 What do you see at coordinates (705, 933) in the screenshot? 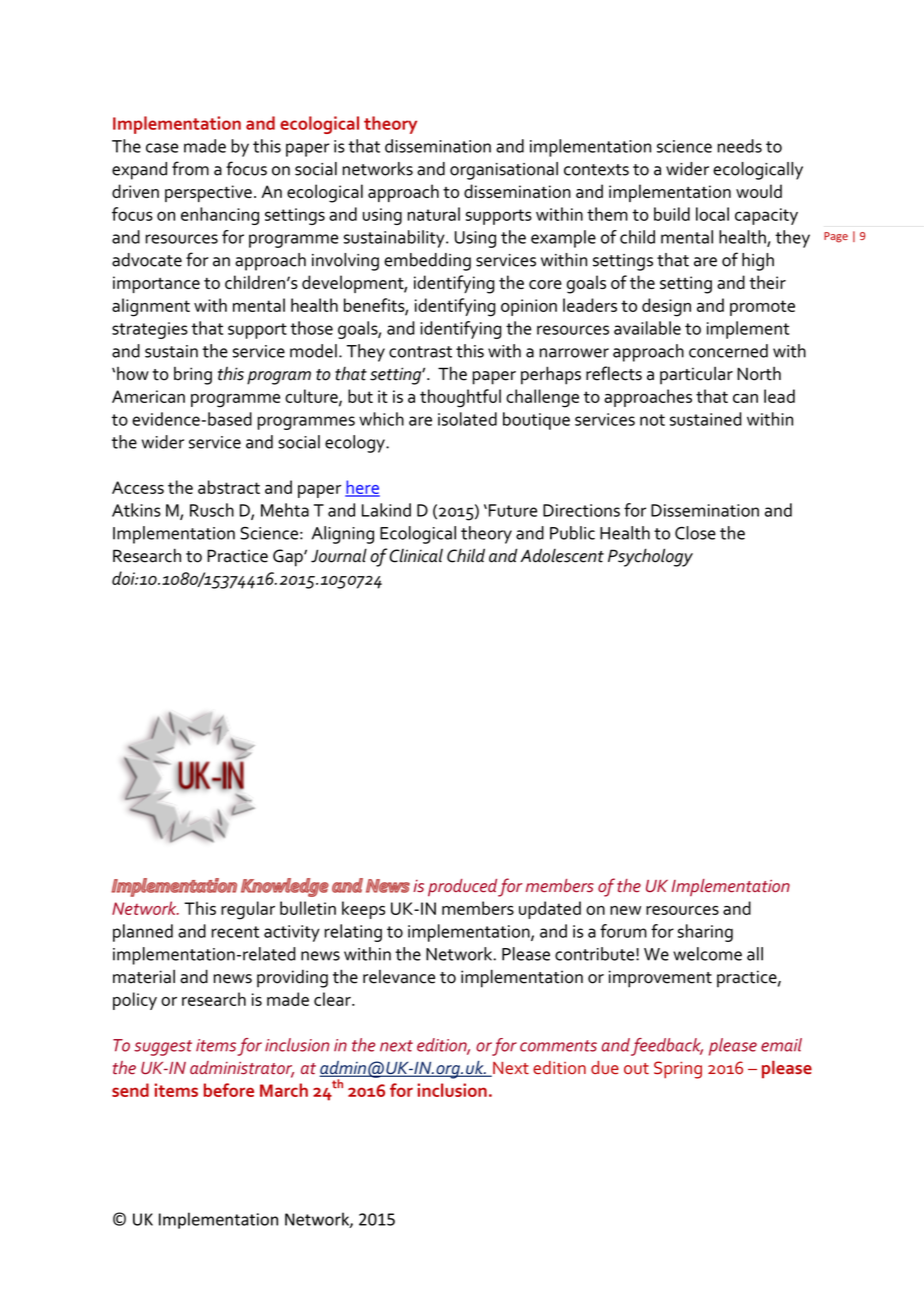
I see `sharing` at bounding box center [705, 933].
